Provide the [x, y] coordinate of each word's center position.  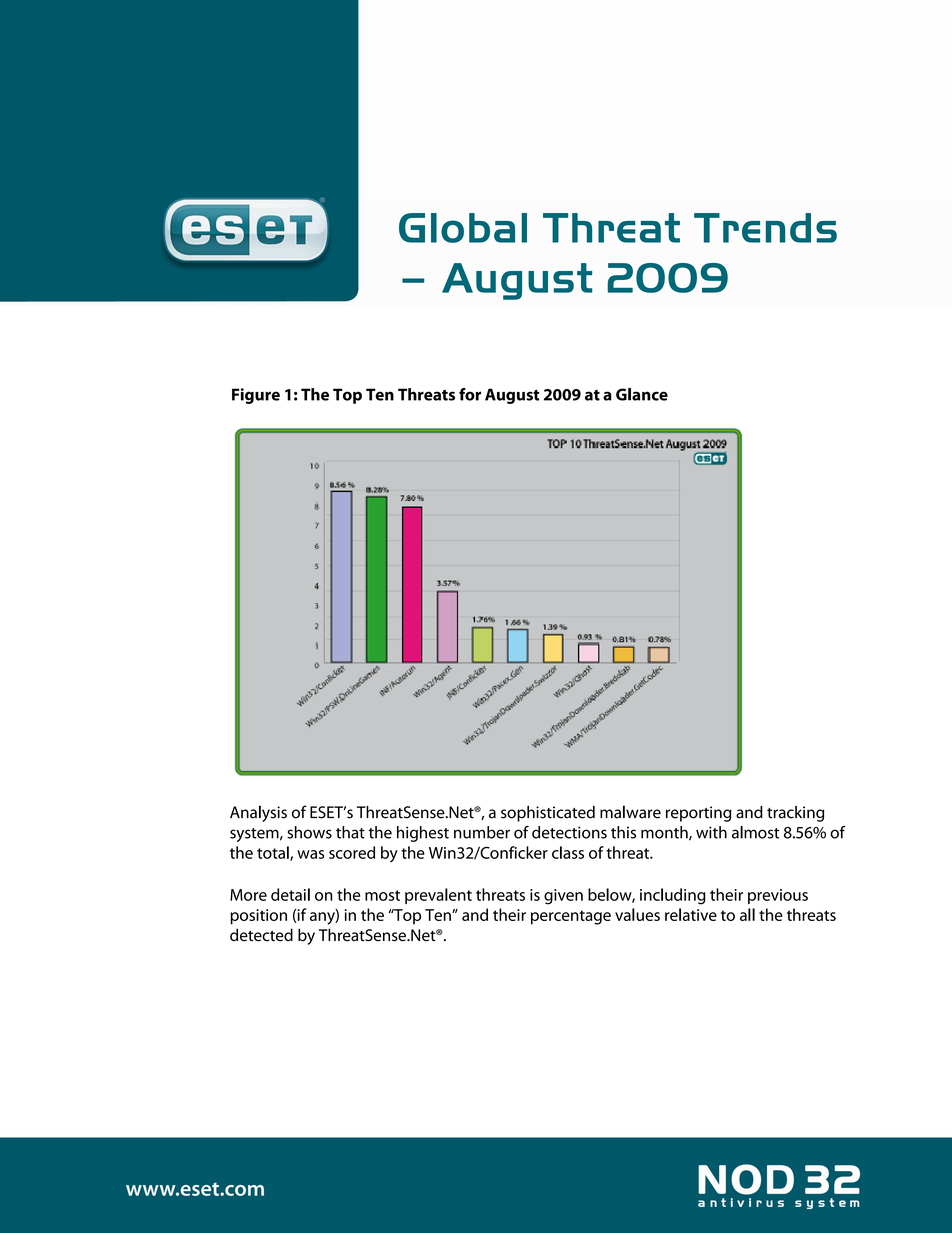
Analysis [258, 813]
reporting [699, 814]
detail [290, 894]
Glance [642, 394]
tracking [795, 814]
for [470, 394]
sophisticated [548, 814]
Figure [256, 396]
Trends [765, 228]
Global [463, 228]
